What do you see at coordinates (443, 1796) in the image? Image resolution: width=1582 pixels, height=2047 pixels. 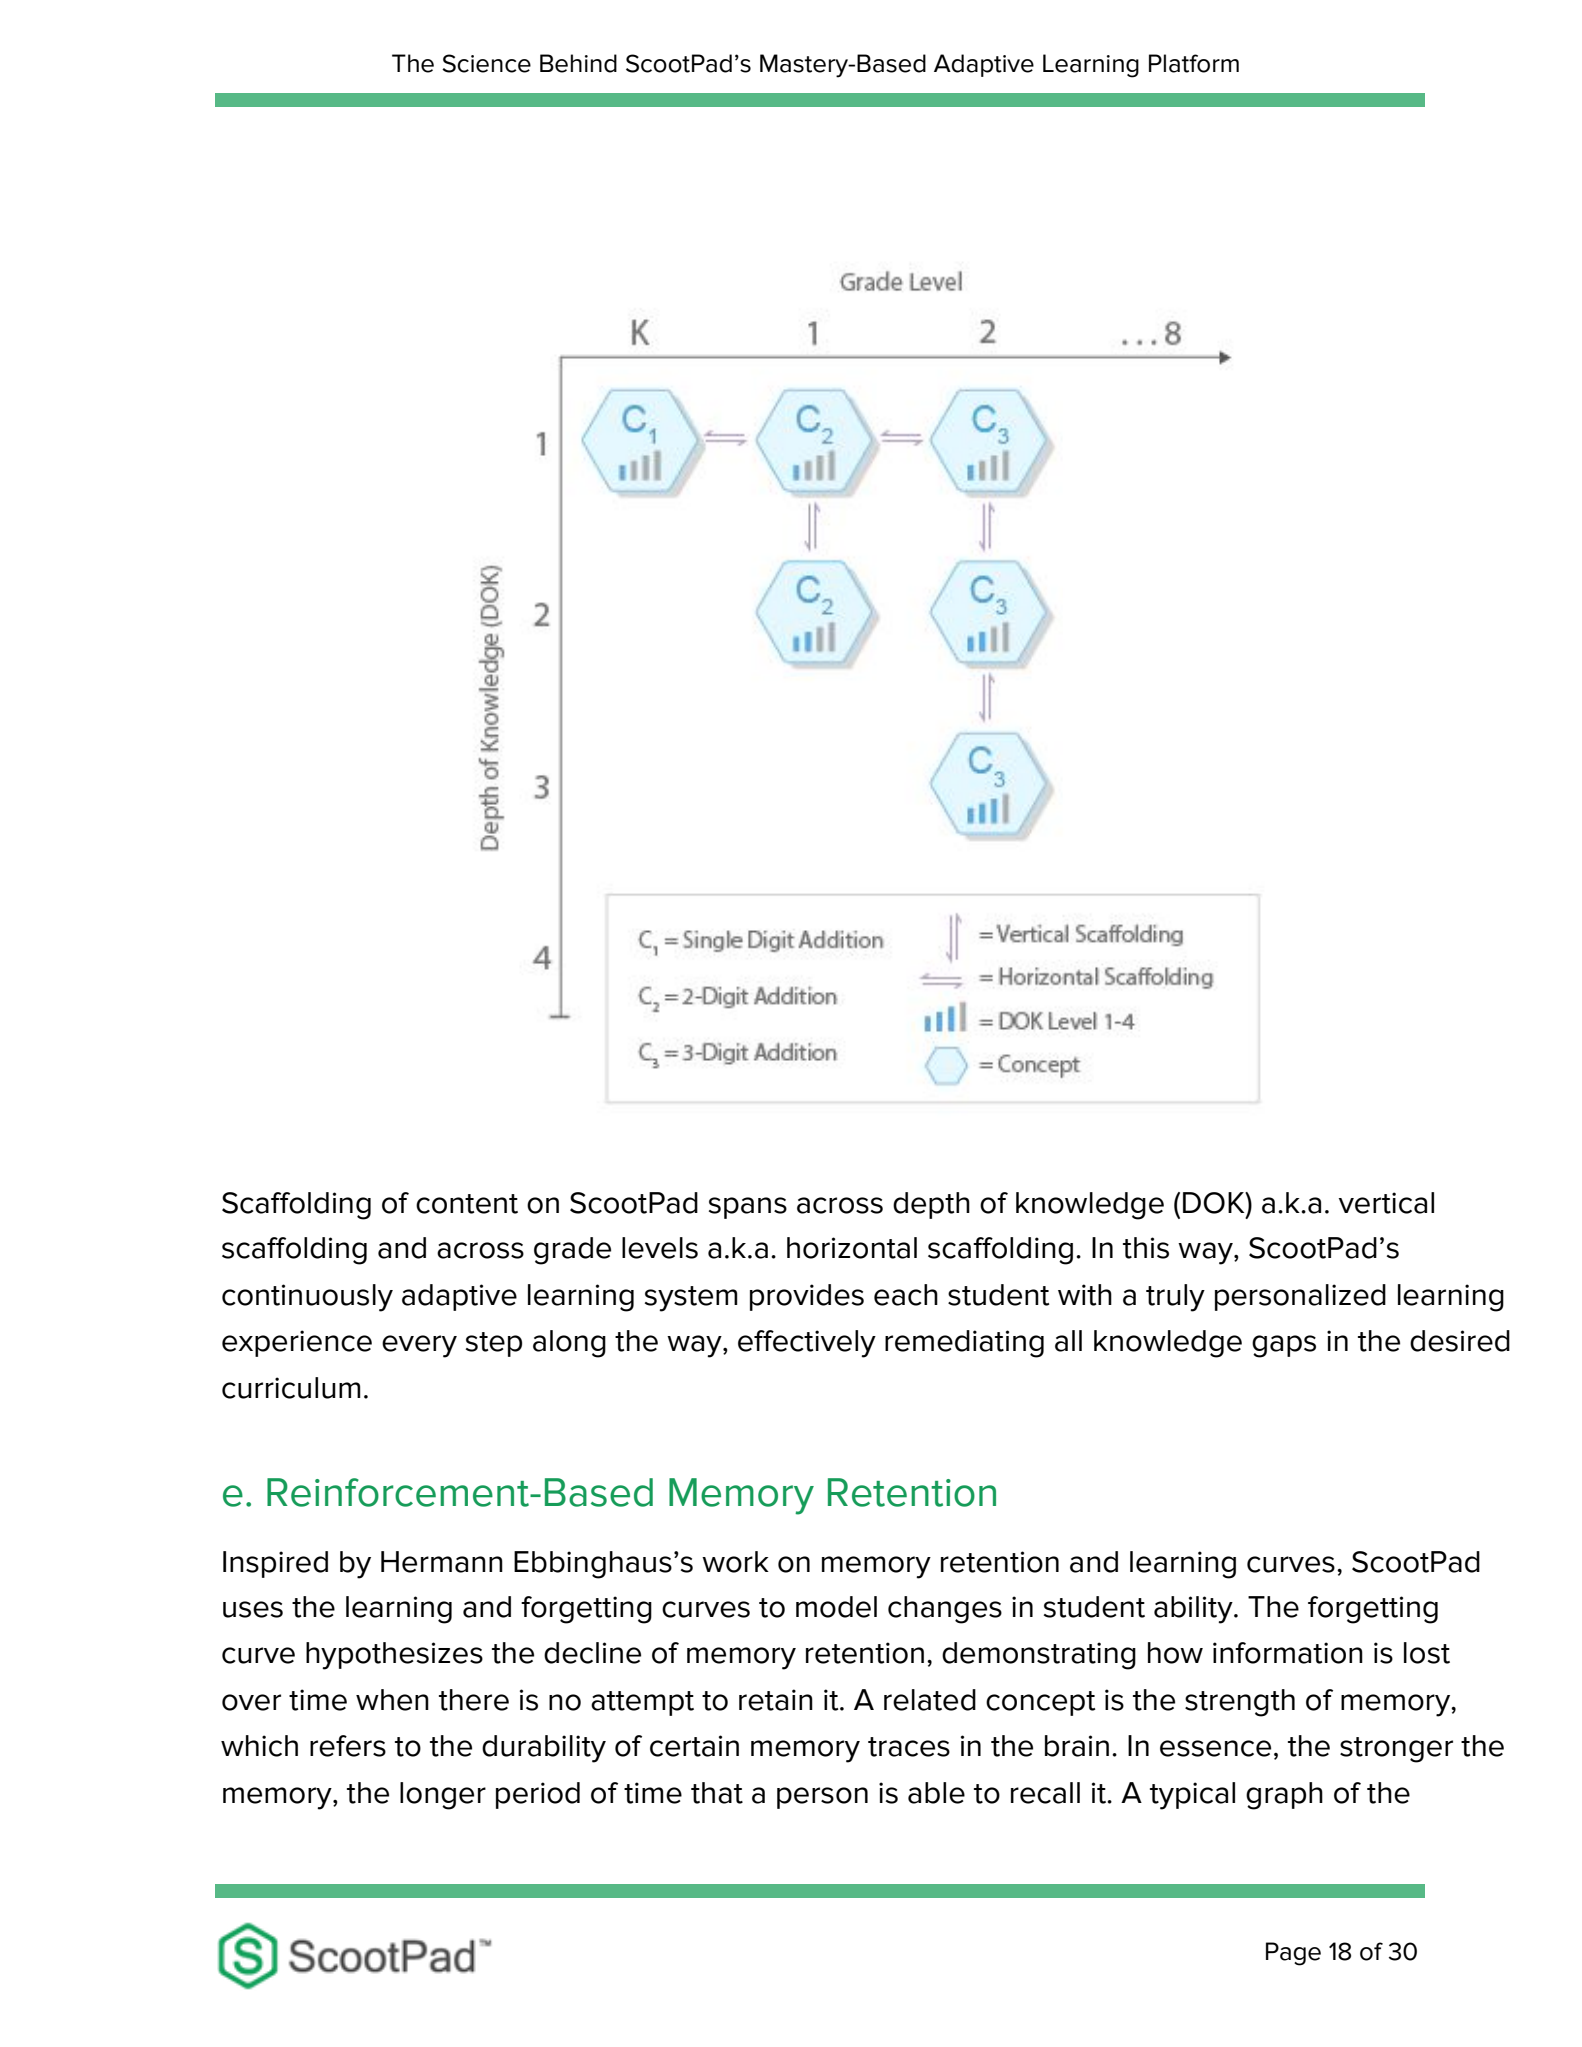 I see `longer` at bounding box center [443, 1796].
